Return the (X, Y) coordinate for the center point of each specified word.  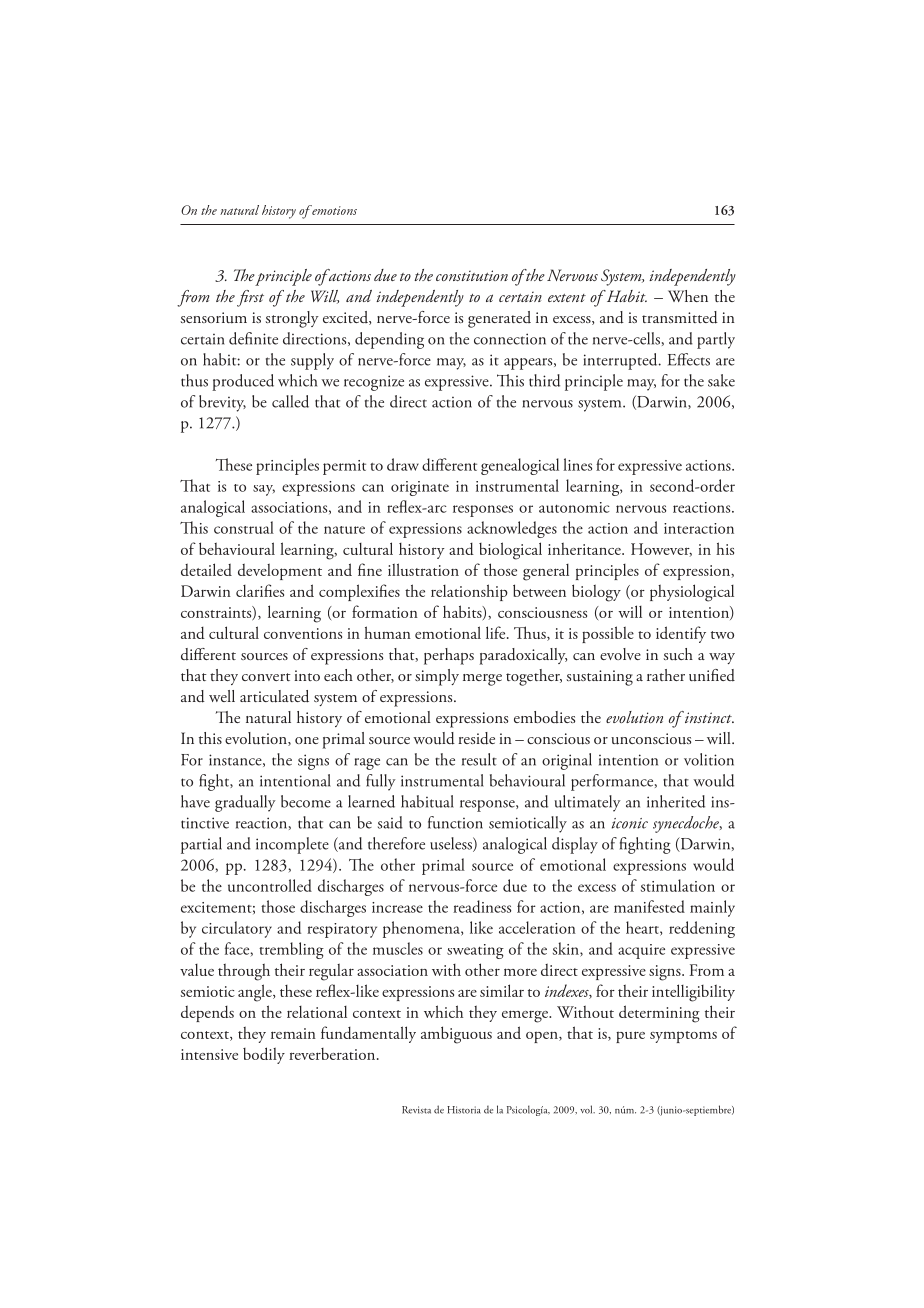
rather (666, 675)
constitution (472, 275)
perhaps (449, 656)
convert (266, 677)
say (264, 490)
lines (577, 464)
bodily (264, 1055)
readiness (482, 906)
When (688, 296)
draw (403, 464)
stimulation (678, 885)
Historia (464, 1110)
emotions (333, 210)
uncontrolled (270, 885)
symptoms (683, 1037)
